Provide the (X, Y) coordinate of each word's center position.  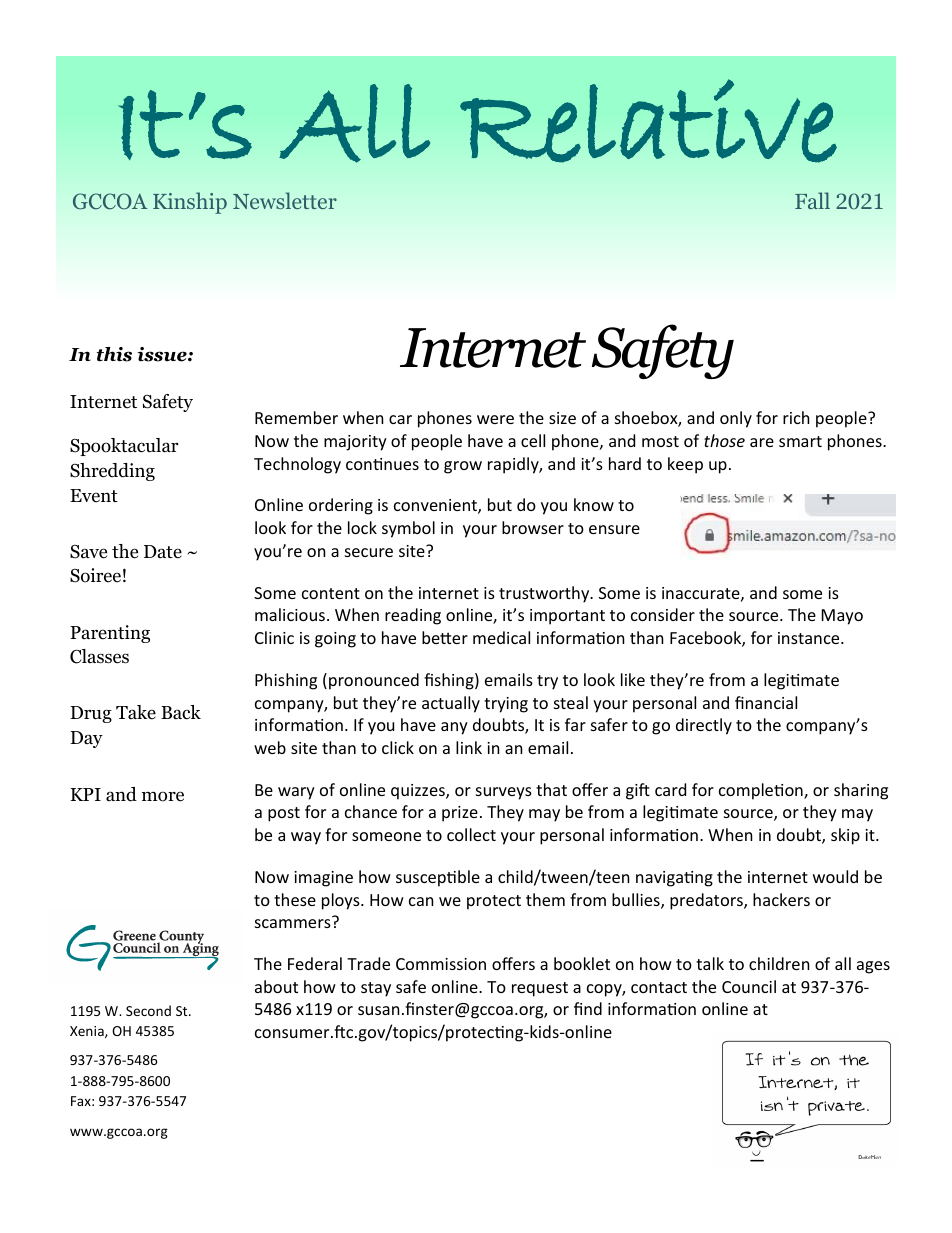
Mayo (842, 617)
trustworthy (545, 594)
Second (148, 1010)
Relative (648, 121)
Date (163, 552)
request (540, 989)
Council (749, 986)
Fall (812, 200)
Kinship (190, 203)
